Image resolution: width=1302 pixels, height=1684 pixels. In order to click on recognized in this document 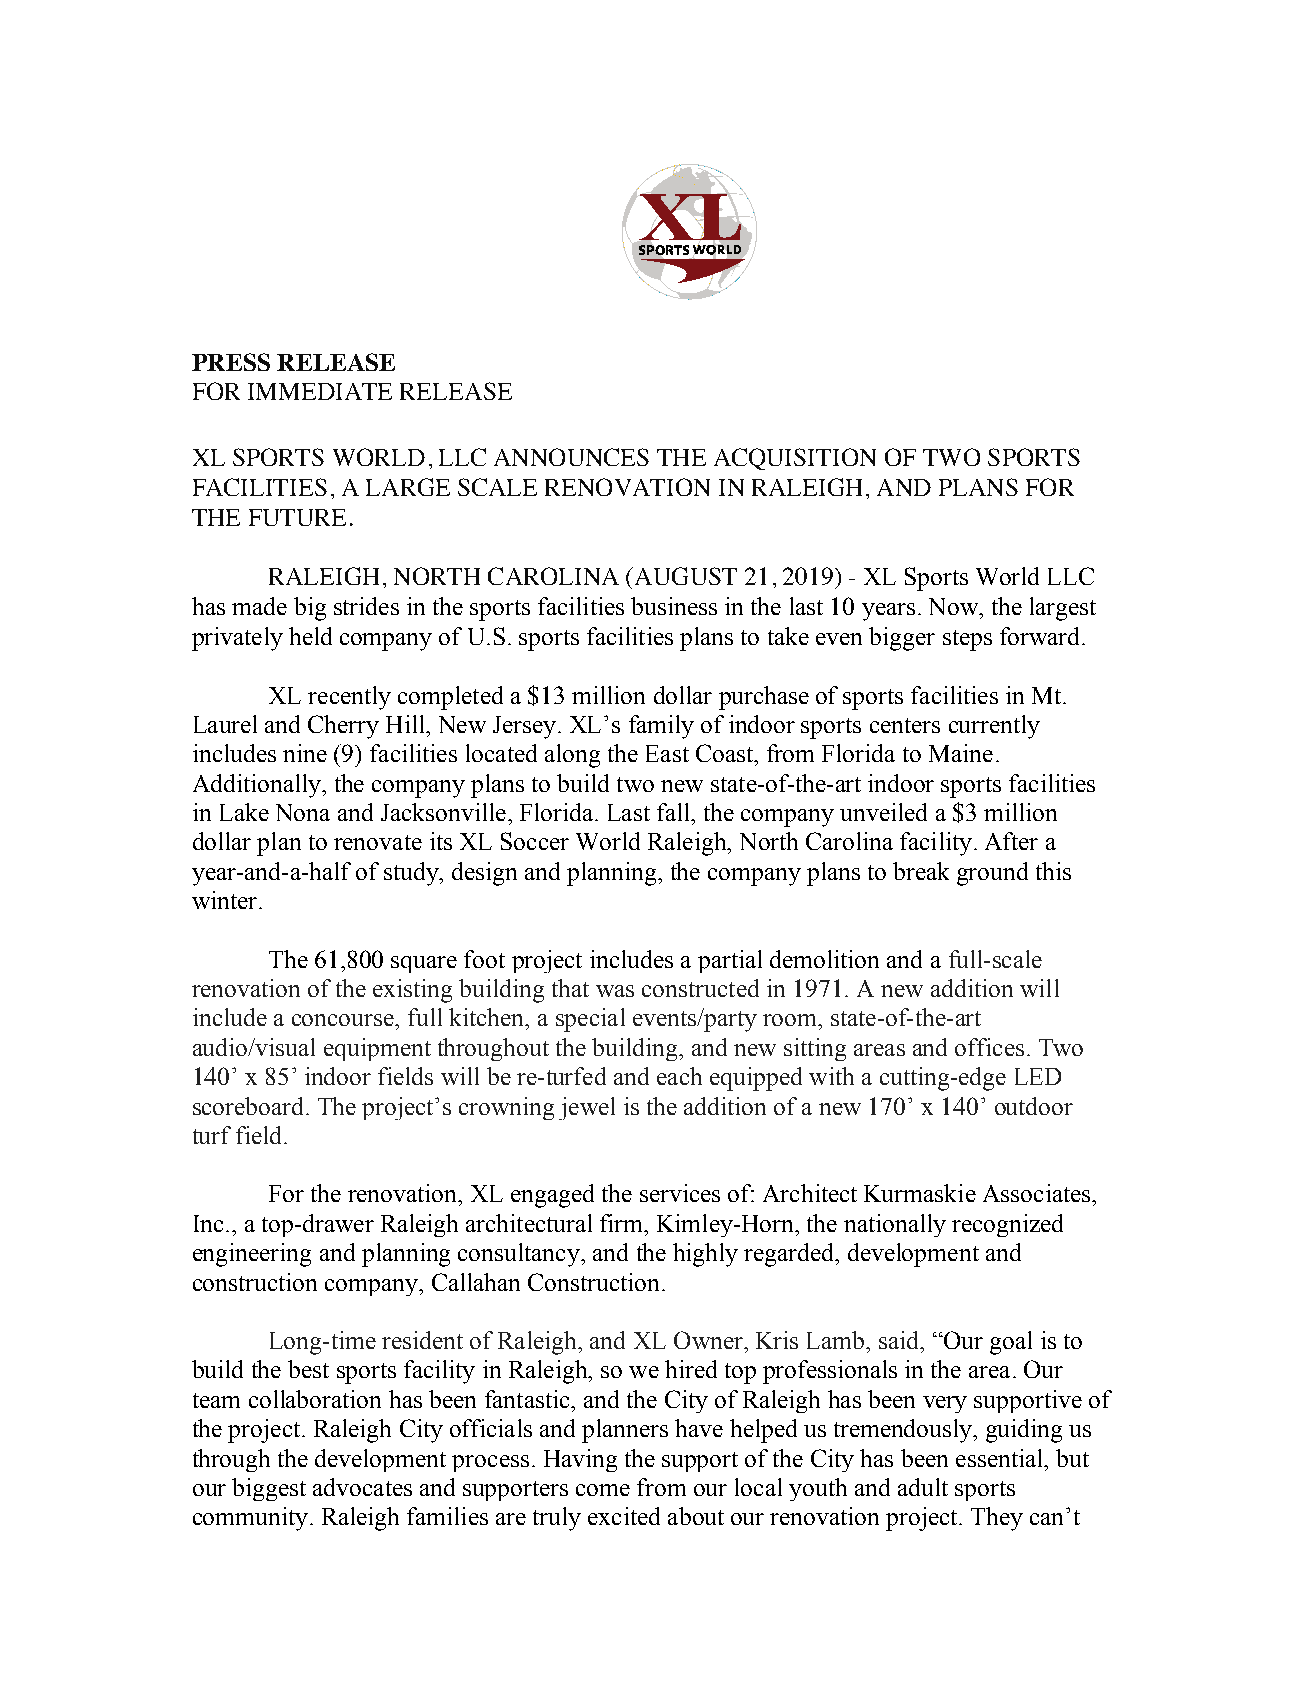, I will do `click(1007, 1225)`.
